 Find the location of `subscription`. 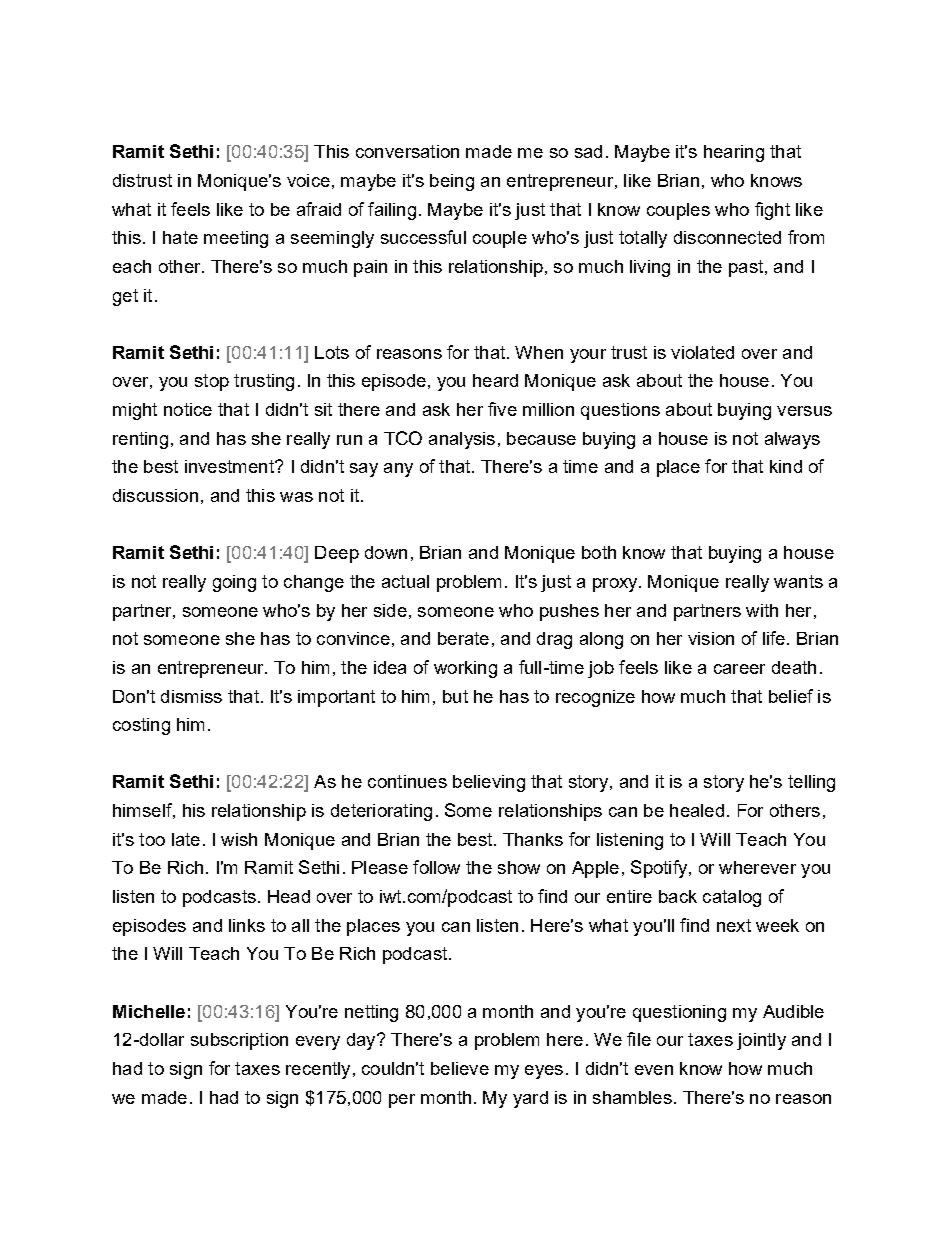

subscription is located at coordinates (239, 1041).
